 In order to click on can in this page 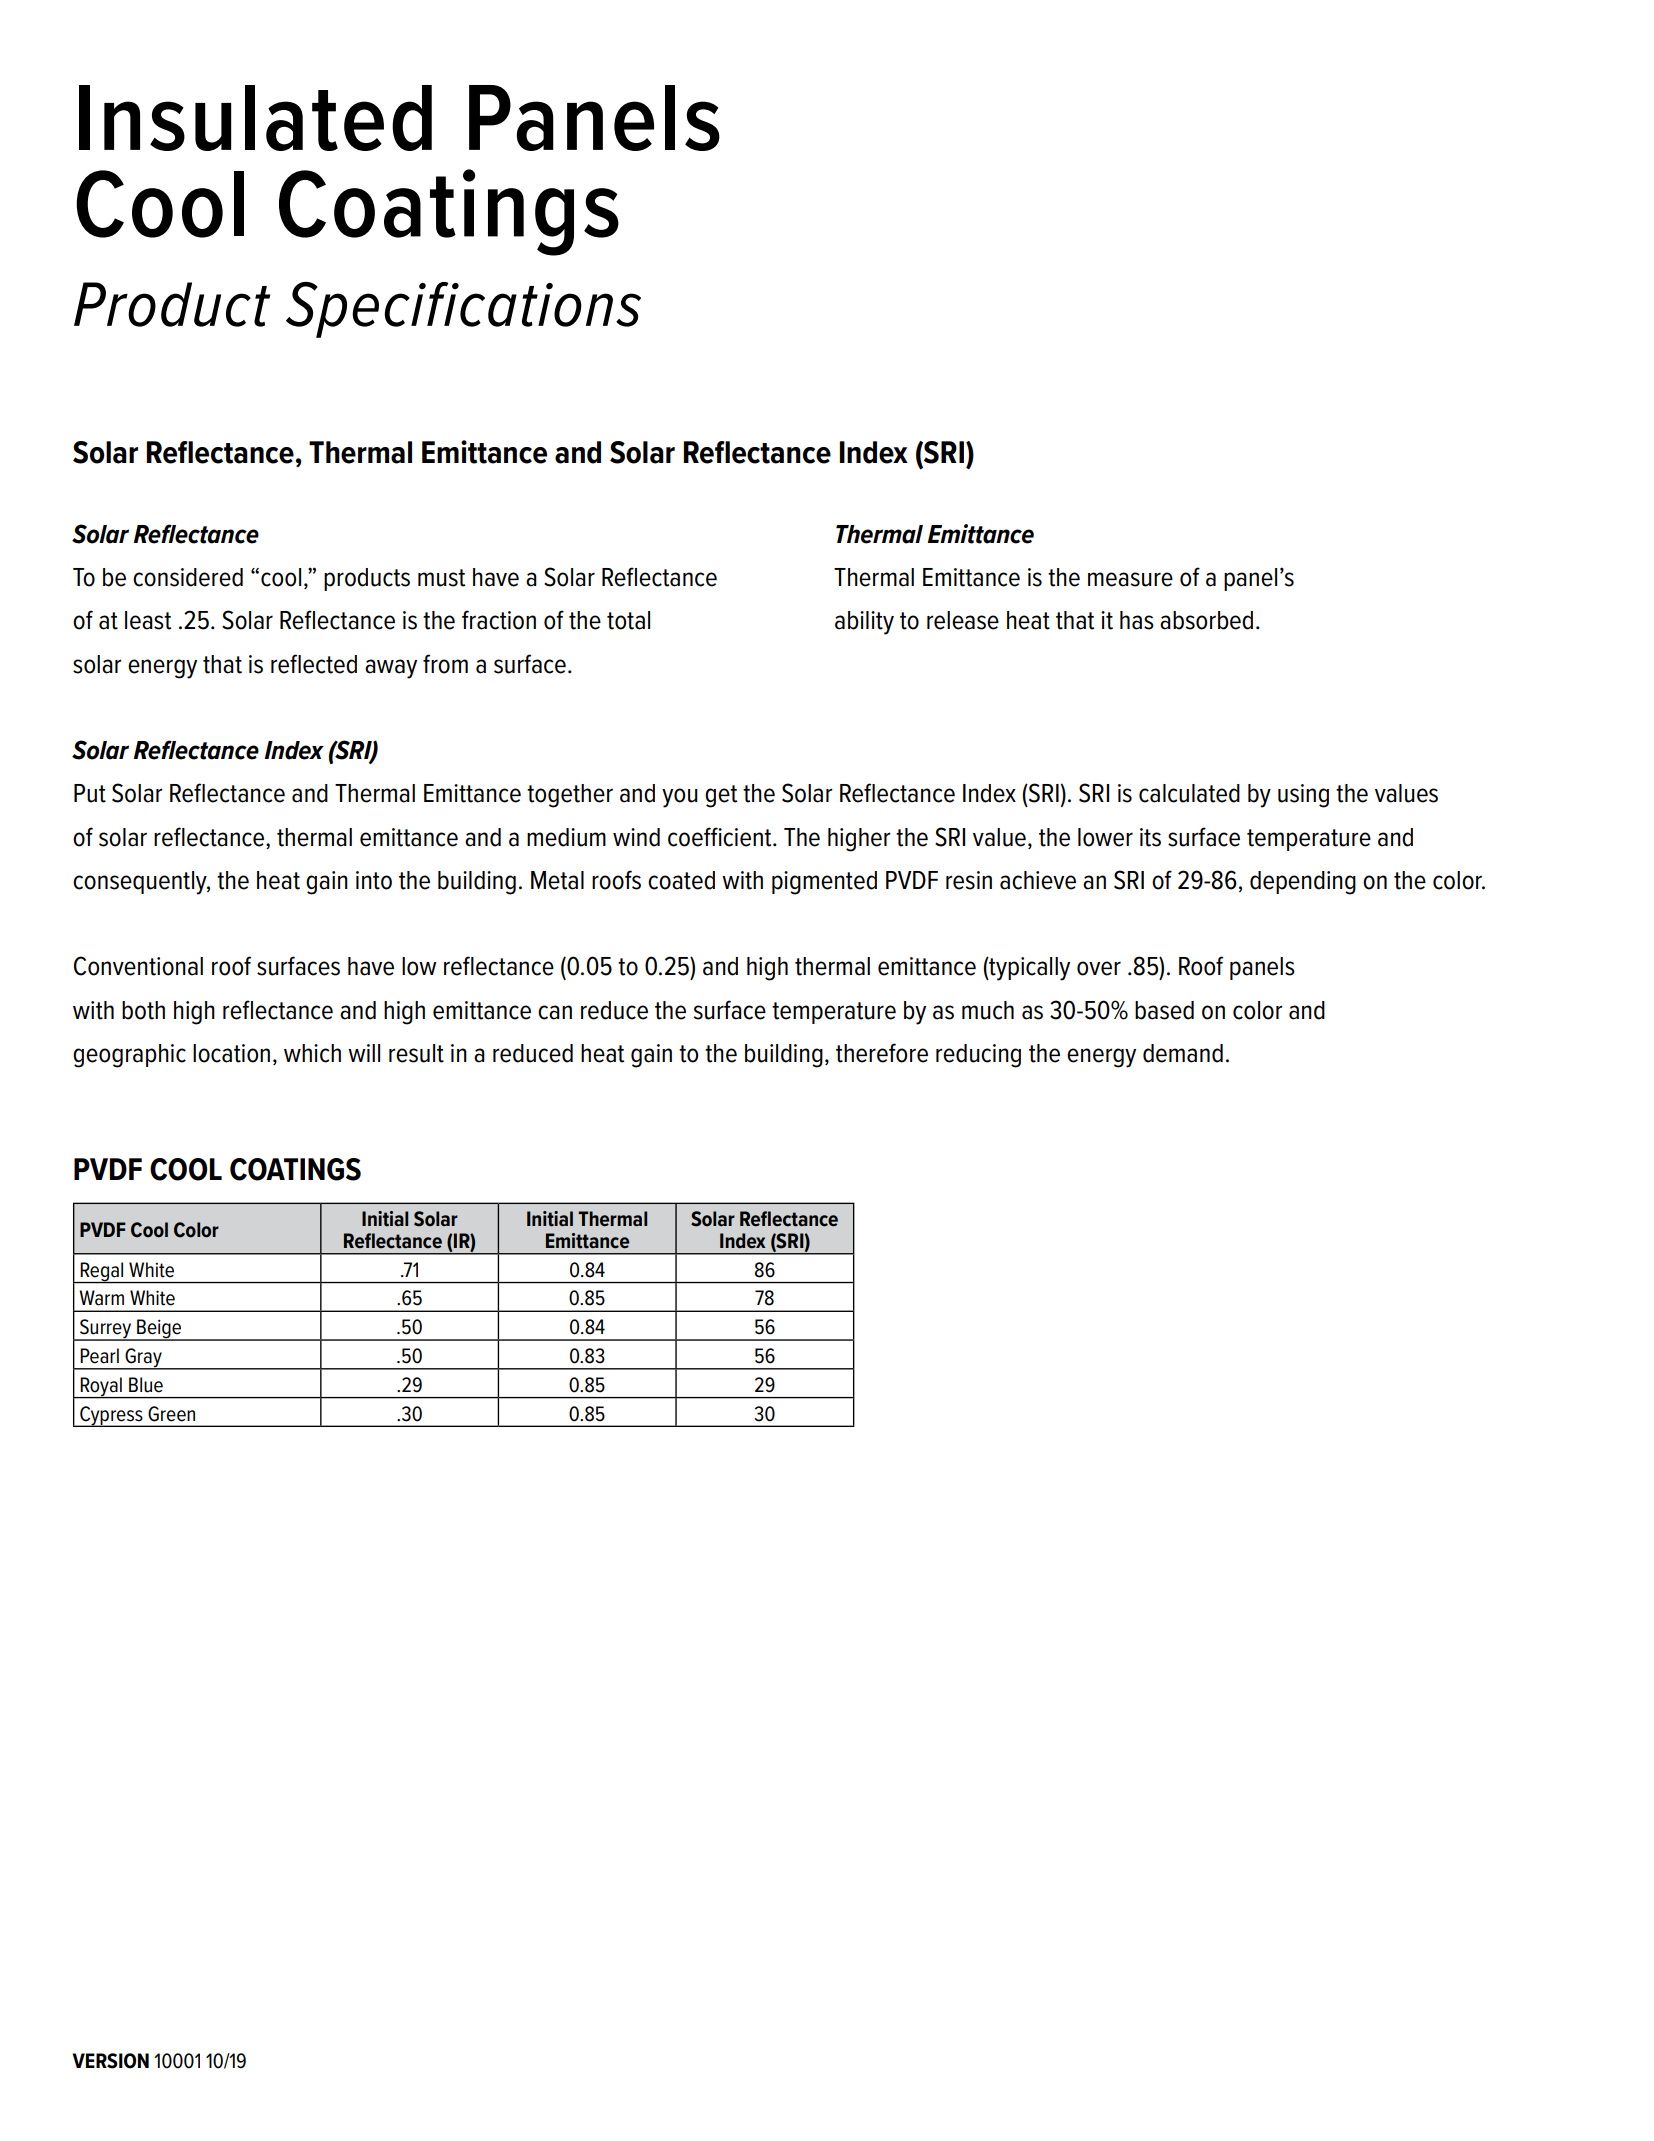, I will do `click(555, 1012)`.
